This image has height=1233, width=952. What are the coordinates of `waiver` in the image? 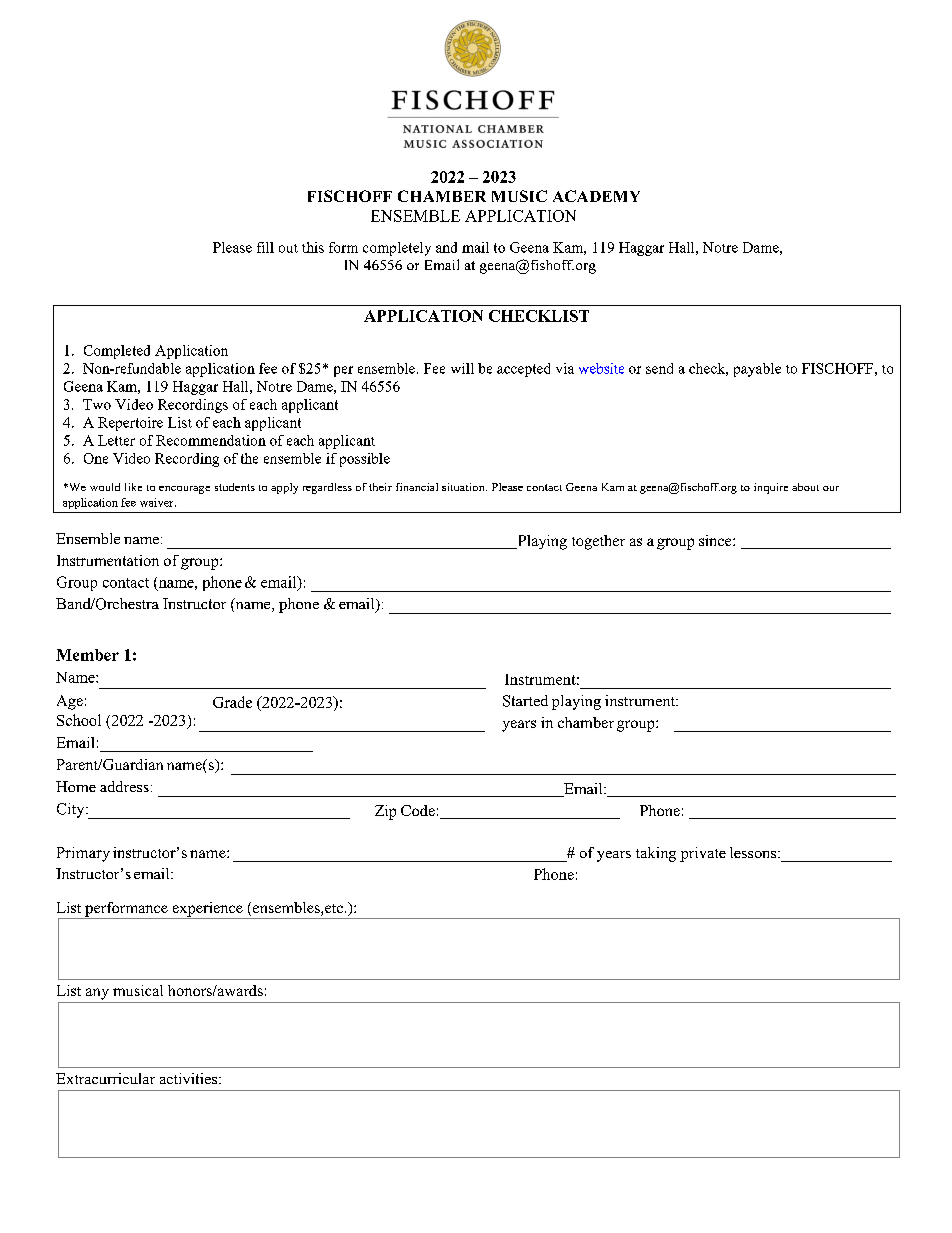 It's located at (158, 502).
